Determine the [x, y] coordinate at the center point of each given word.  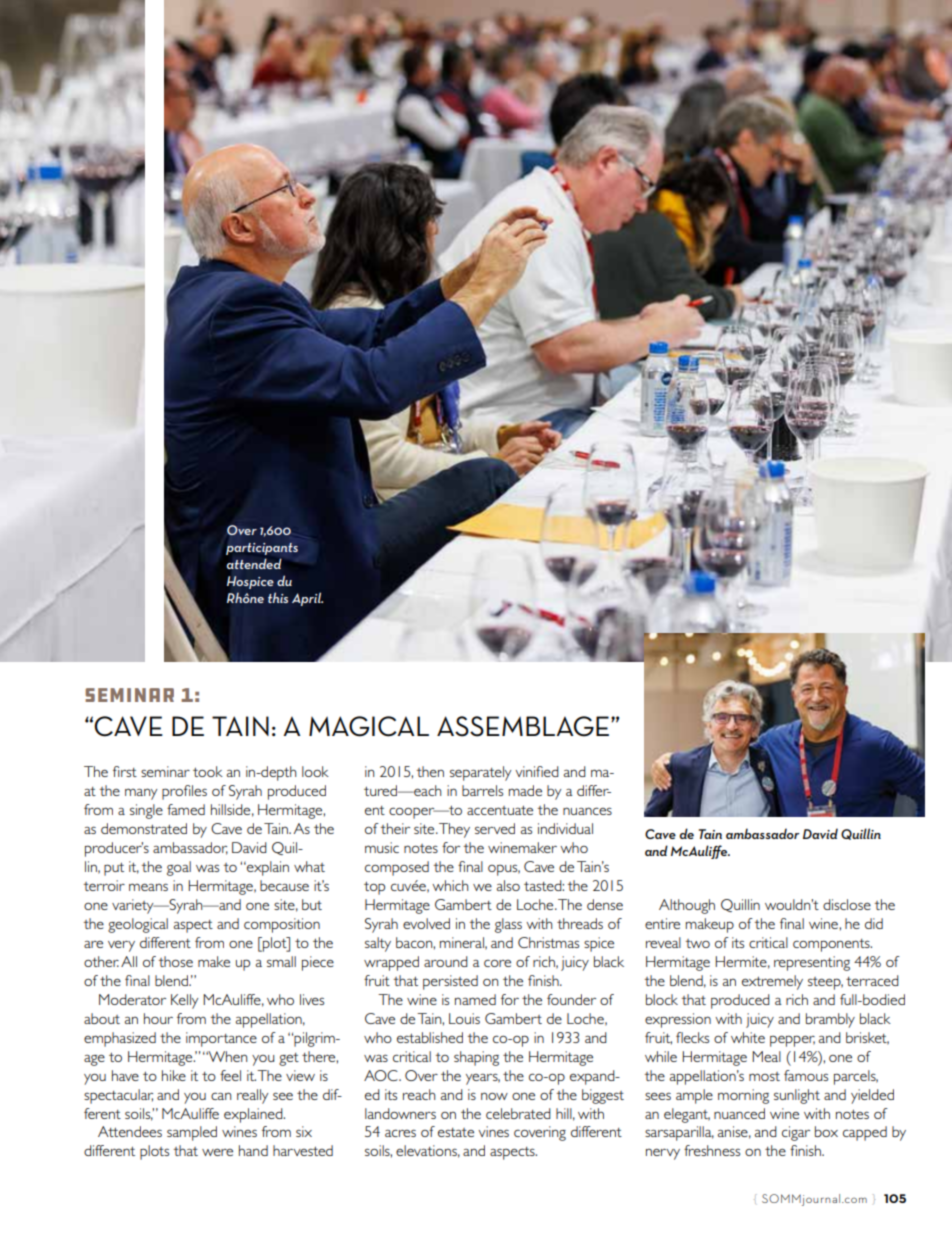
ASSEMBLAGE [524, 726]
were [217, 1152]
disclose [847, 904]
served [495, 828]
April [307, 599]
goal [179, 868]
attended [254, 563]
